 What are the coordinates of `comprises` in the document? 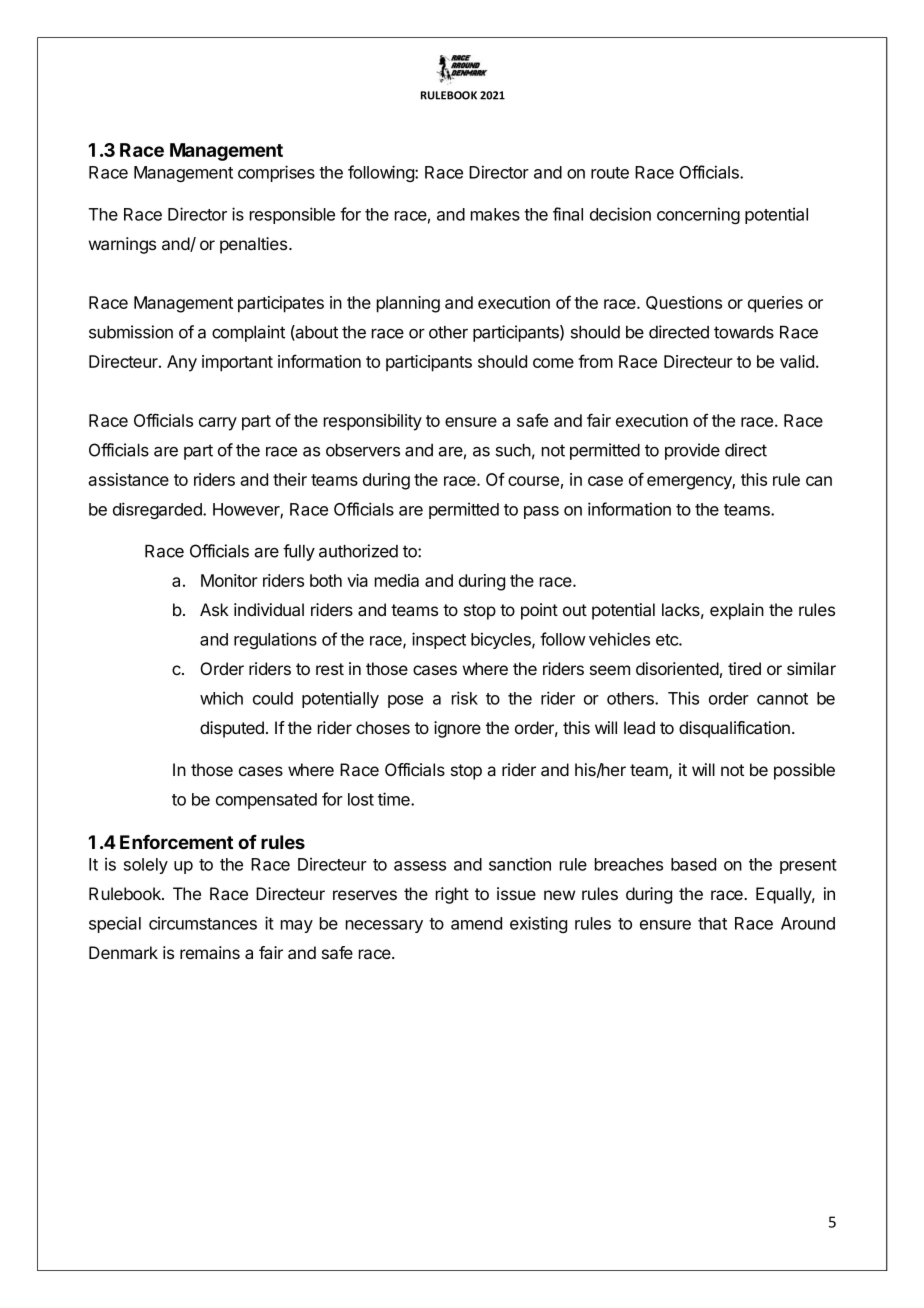 It's located at (276, 173).
